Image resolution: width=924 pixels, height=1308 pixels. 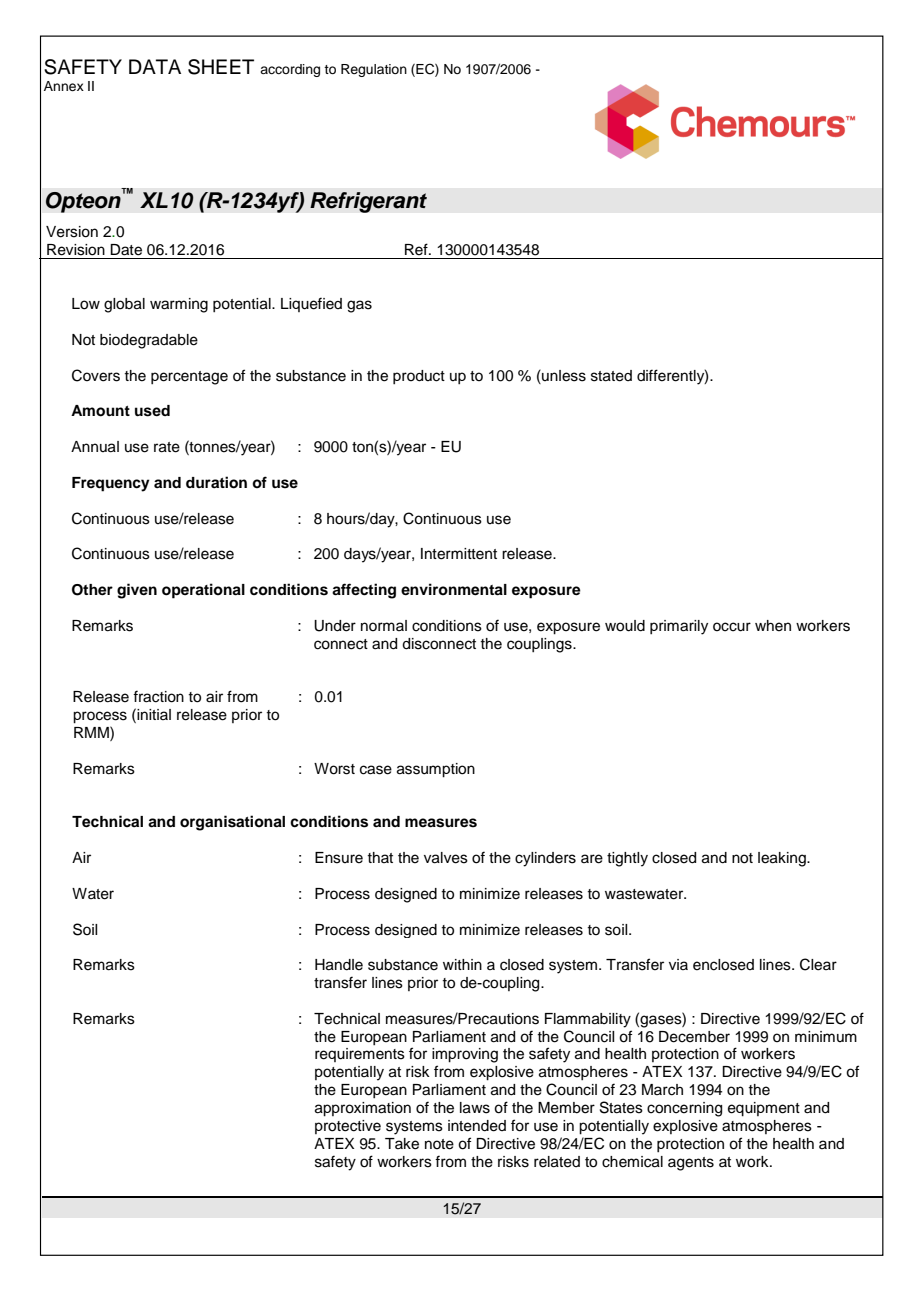 What do you see at coordinates (368, 202) in the screenshot?
I see `Refrigerant` at bounding box center [368, 202].
